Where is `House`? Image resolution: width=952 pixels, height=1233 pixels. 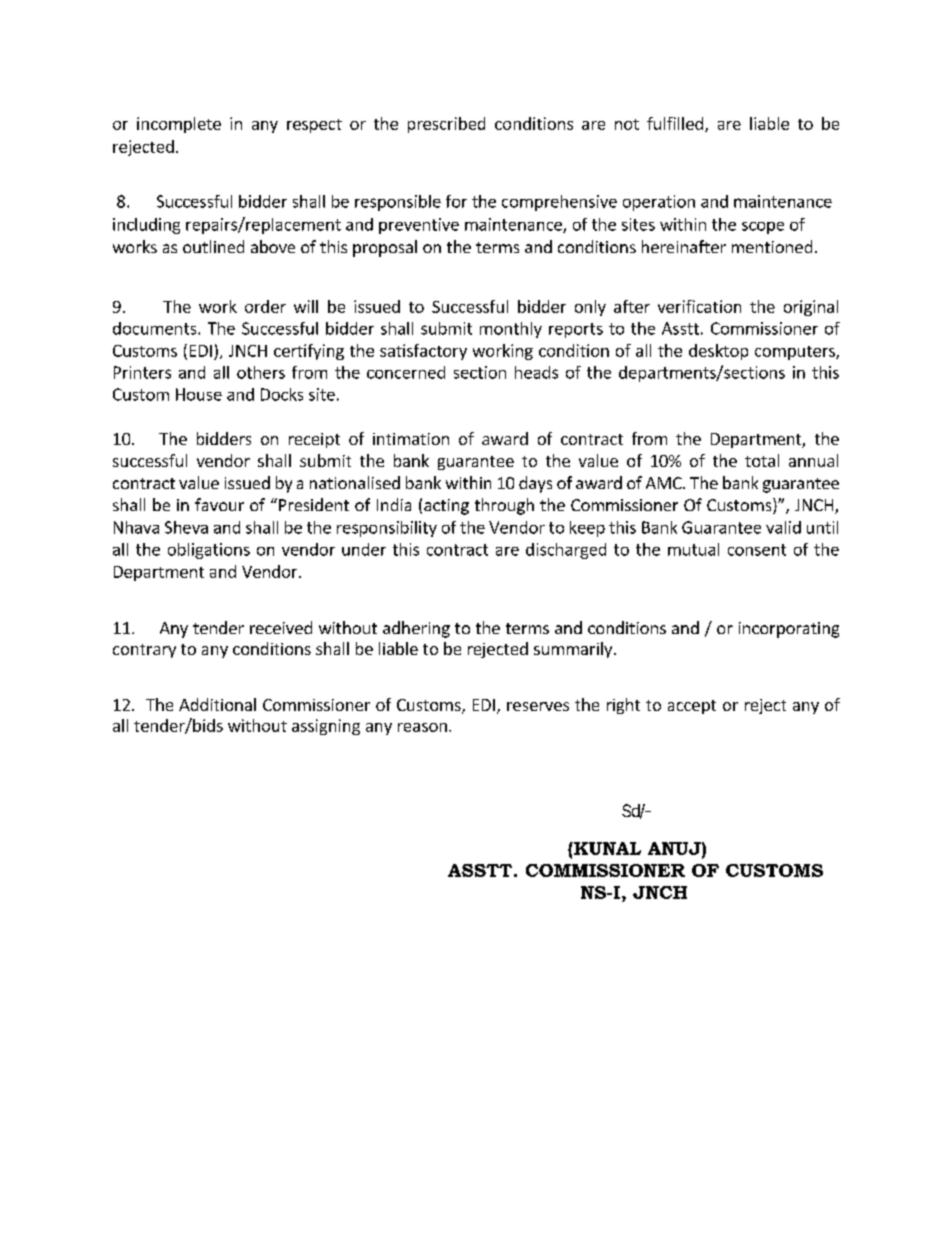 House is located at coordinates (199, 394).
